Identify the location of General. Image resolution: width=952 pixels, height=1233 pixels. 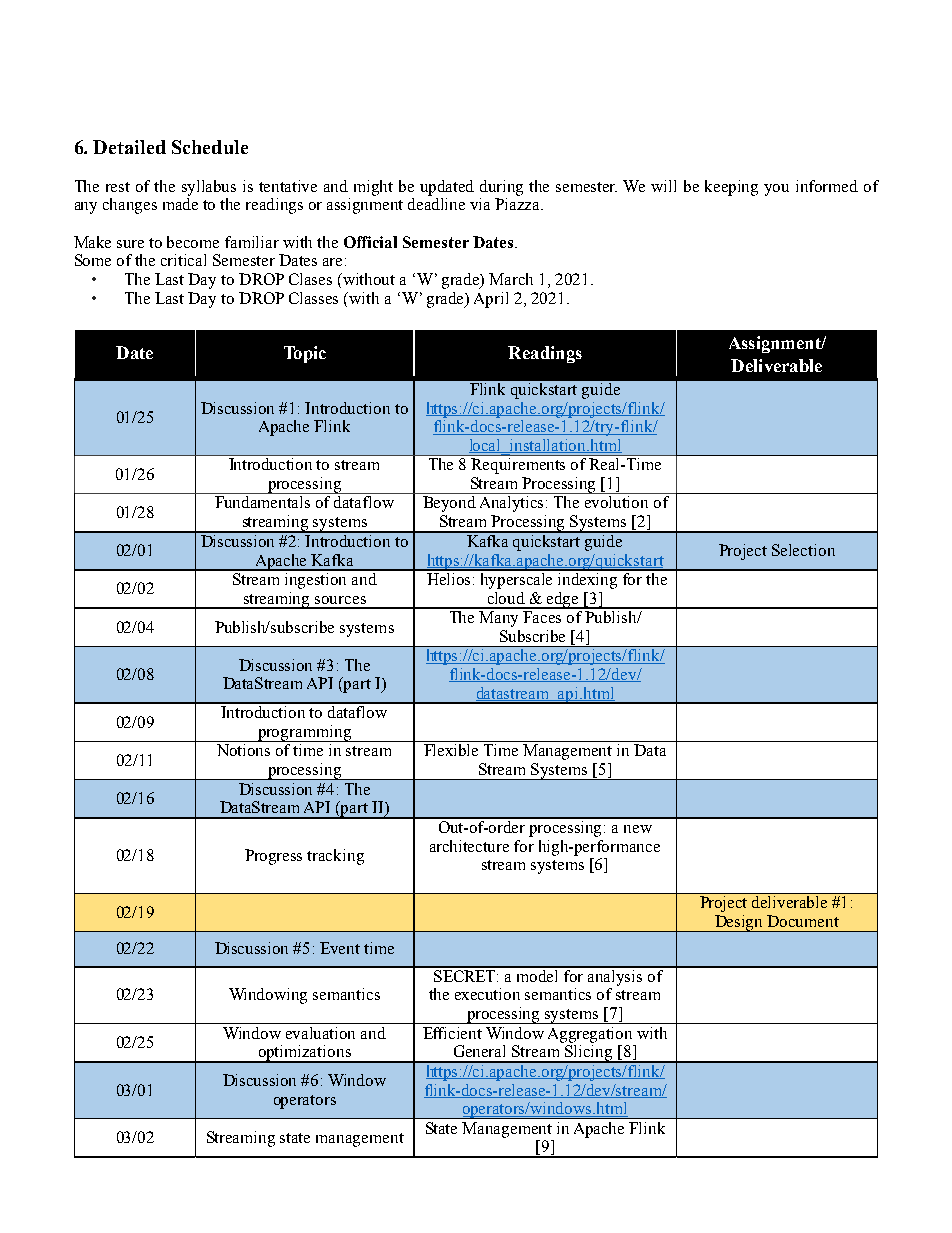
(479, 1051).
